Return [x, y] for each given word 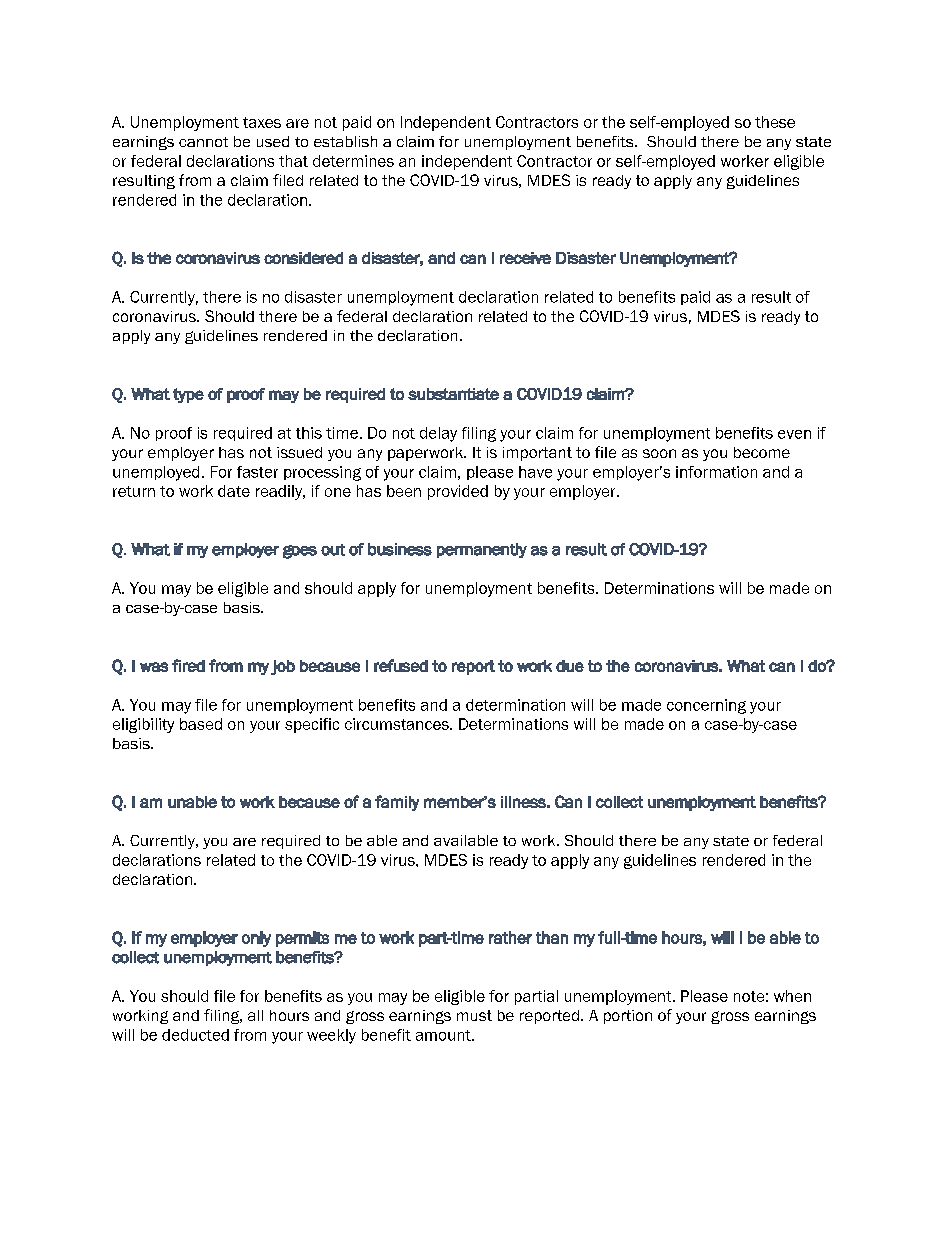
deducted [195, 1035]
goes [300, 552]
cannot [203, 142]
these [775, 122]
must [474, 1015]
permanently [482, 550]
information [716, 472]
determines [353, 161]
